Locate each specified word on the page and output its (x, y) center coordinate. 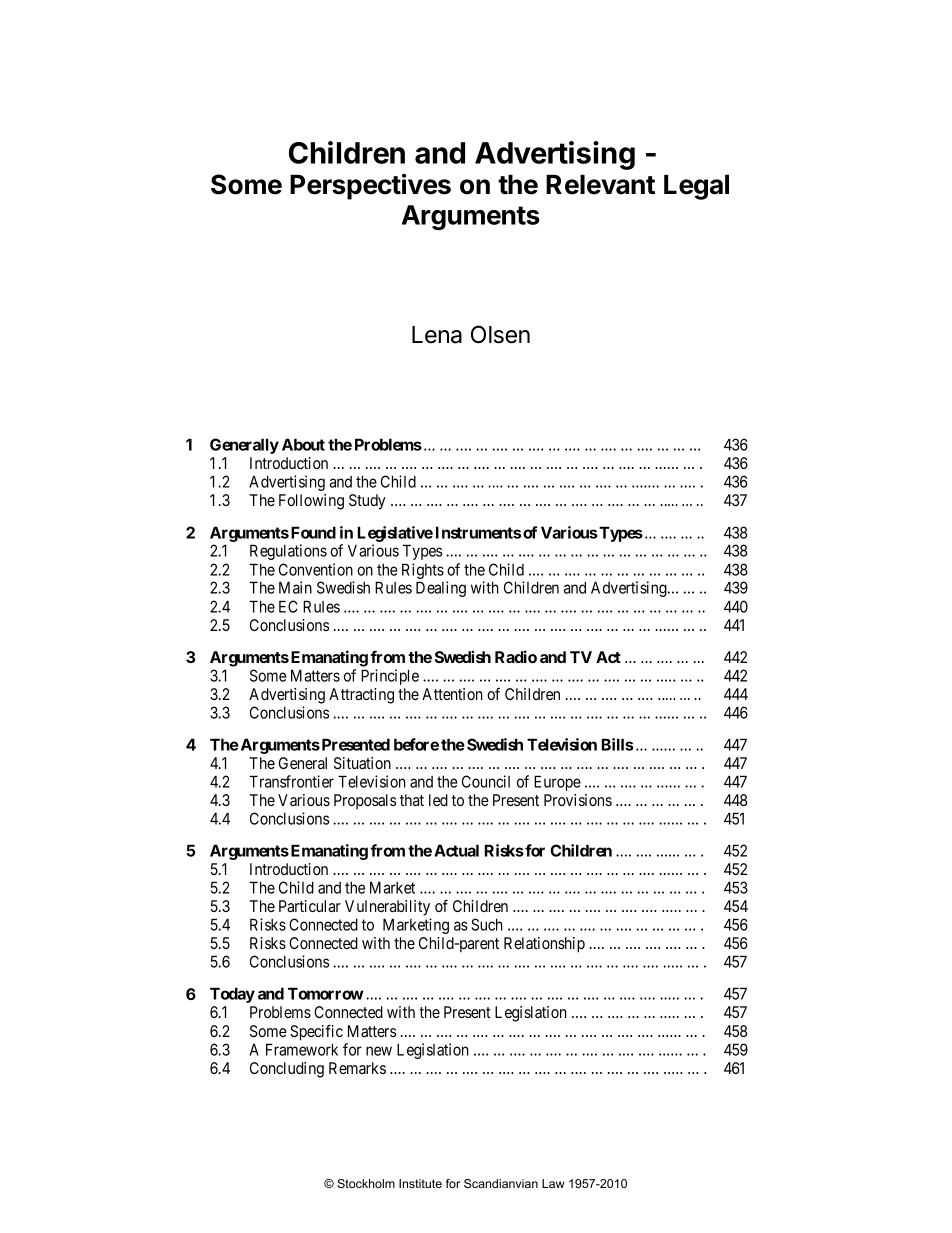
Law (553, 1183)
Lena (437, 335)
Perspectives (370, 187)
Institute (420, 1183)
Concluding (287, 1070)
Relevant (600, 185)
